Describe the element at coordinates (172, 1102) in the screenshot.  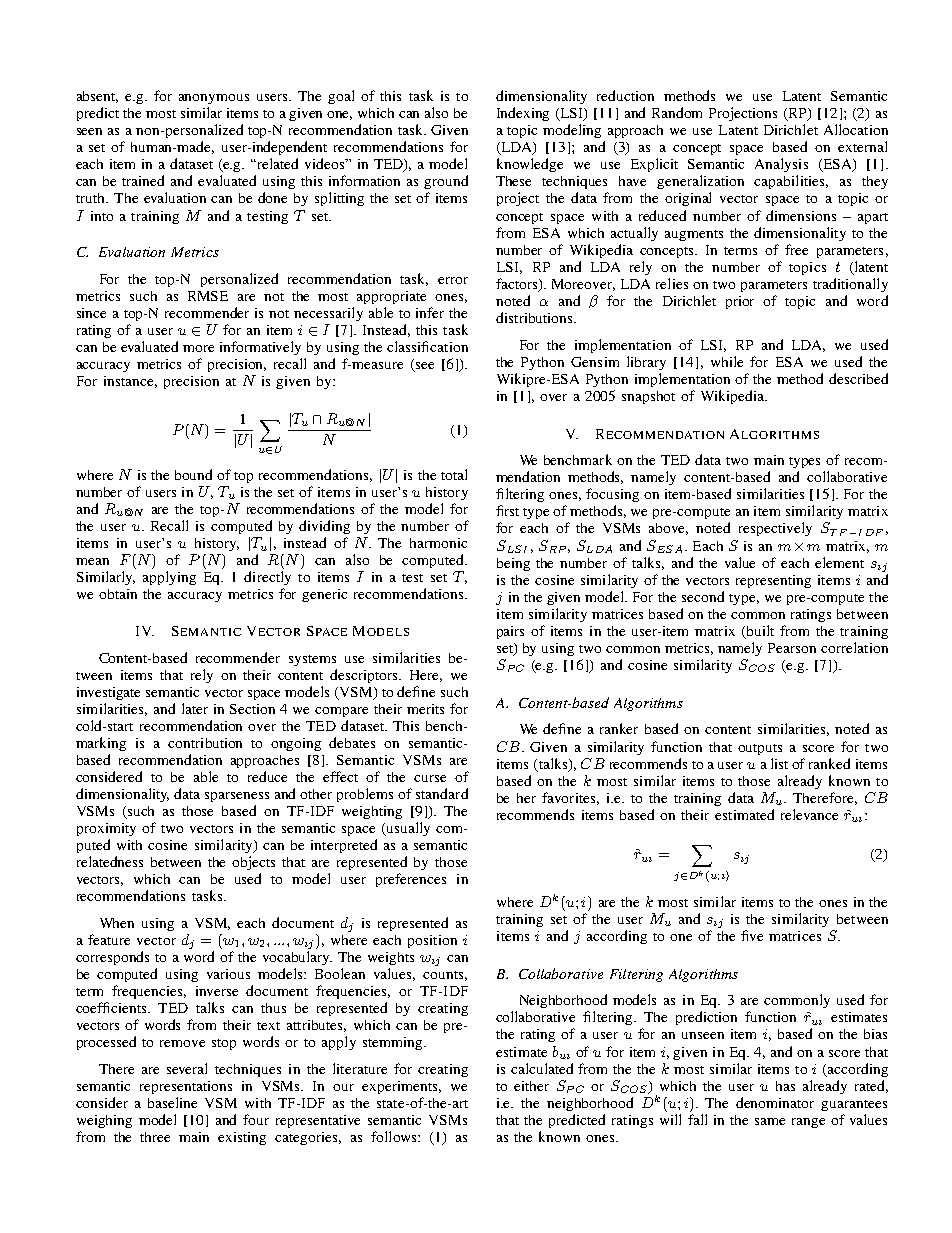
I see `baseline` at that location.
